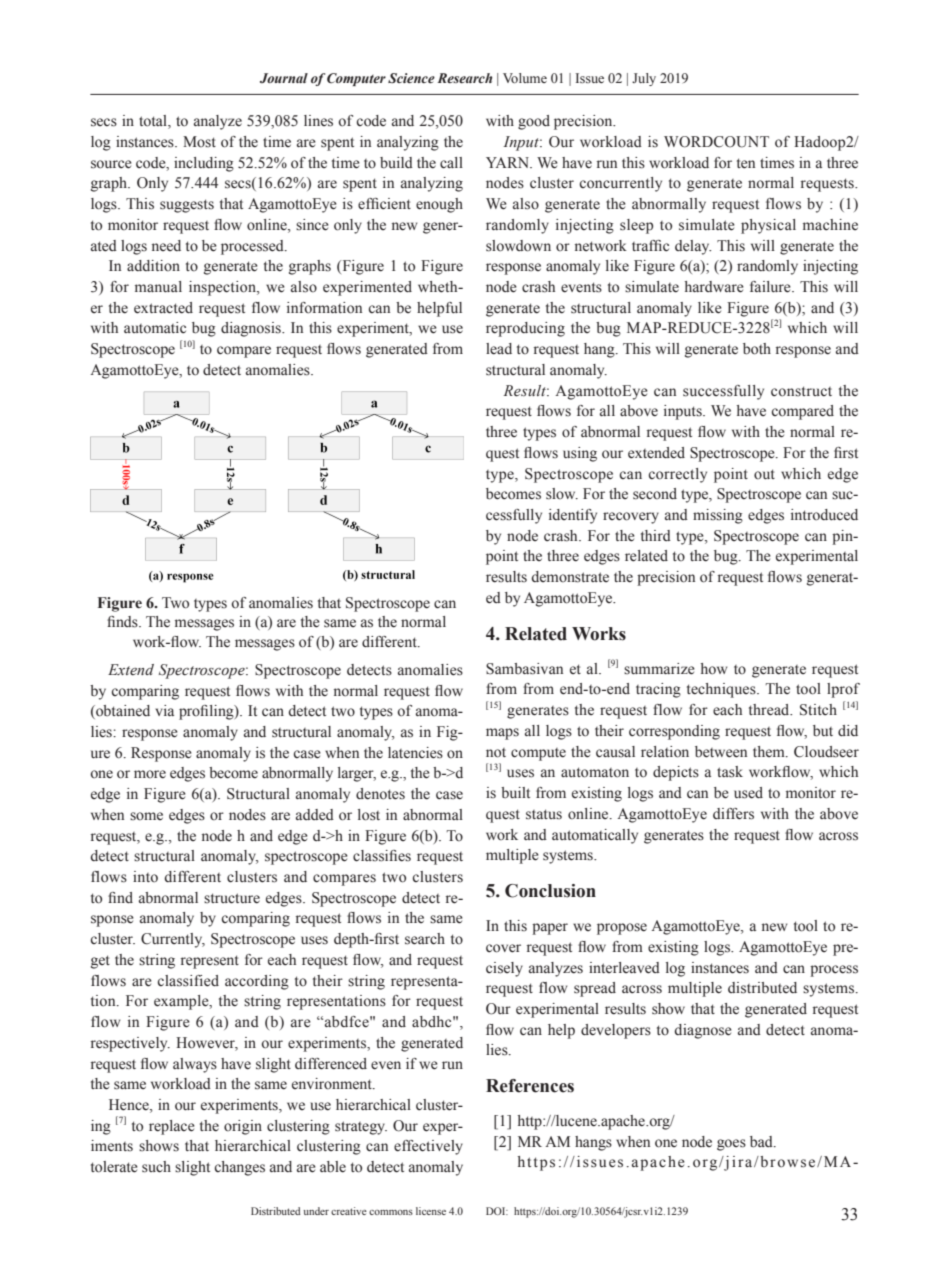 The image size is (949, 1288). I want to click on good, so click(534, 122).
